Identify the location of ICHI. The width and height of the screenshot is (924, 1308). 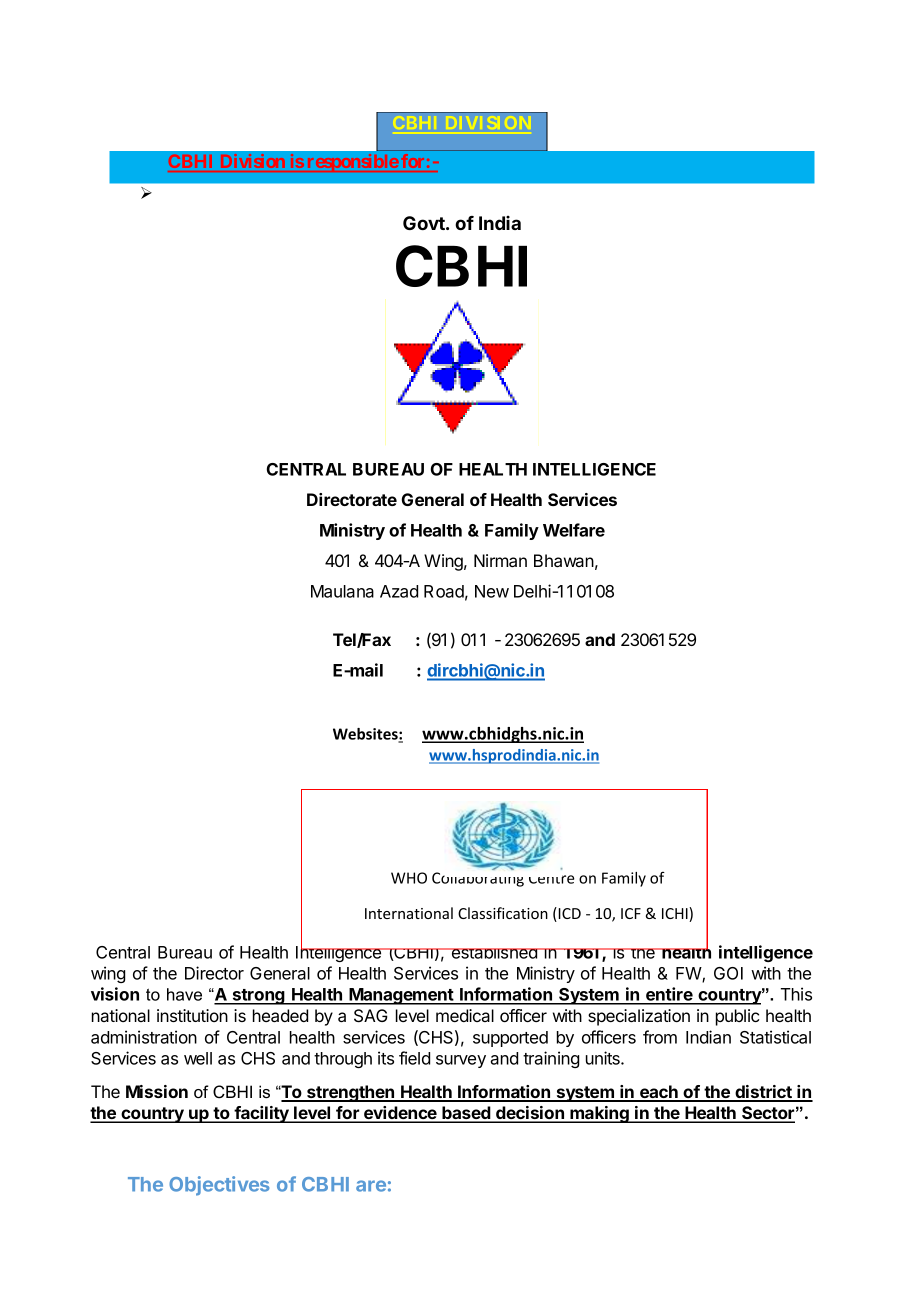
(676, 914).
